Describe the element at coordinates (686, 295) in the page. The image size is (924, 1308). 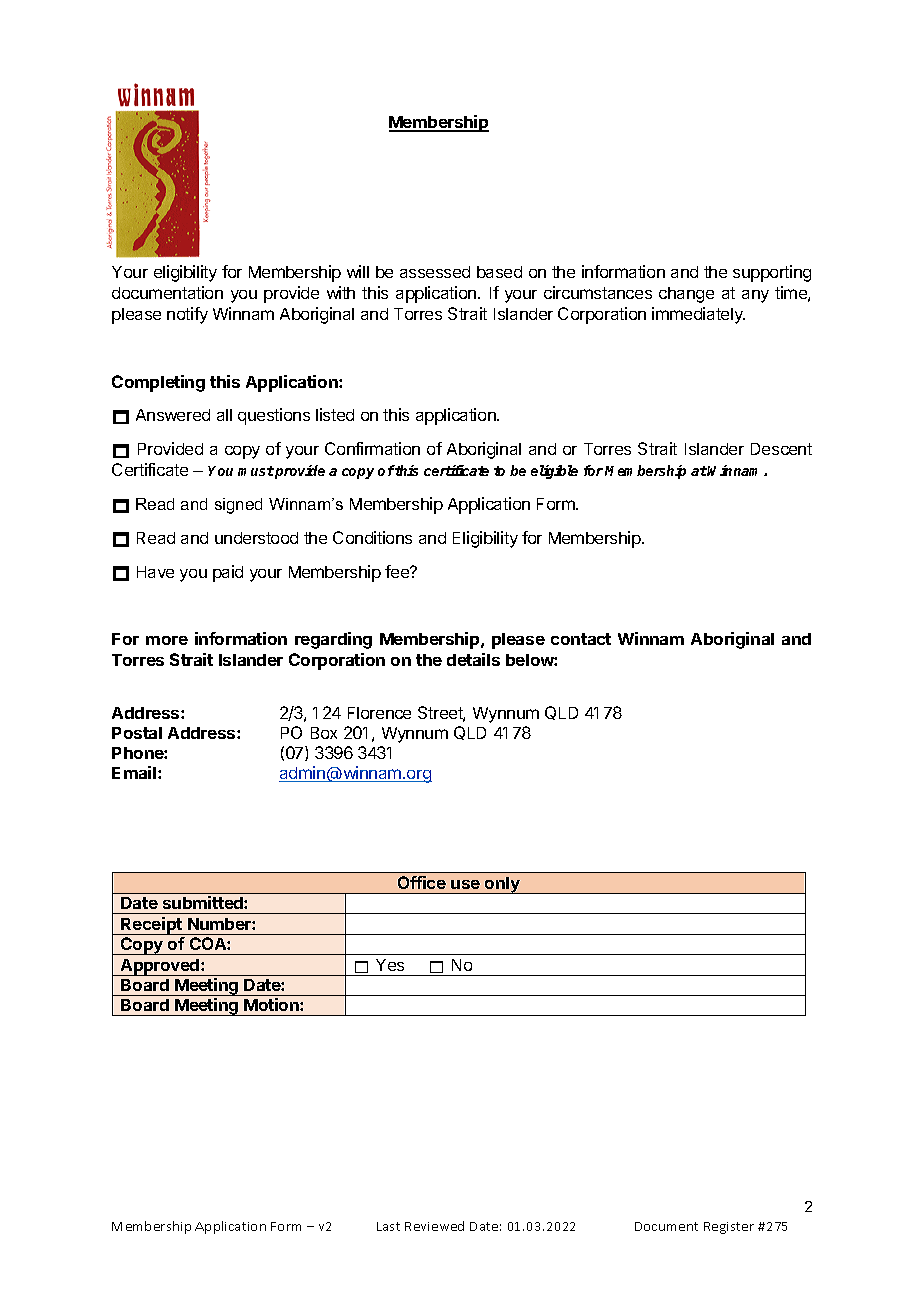
I see `change` at that location.
